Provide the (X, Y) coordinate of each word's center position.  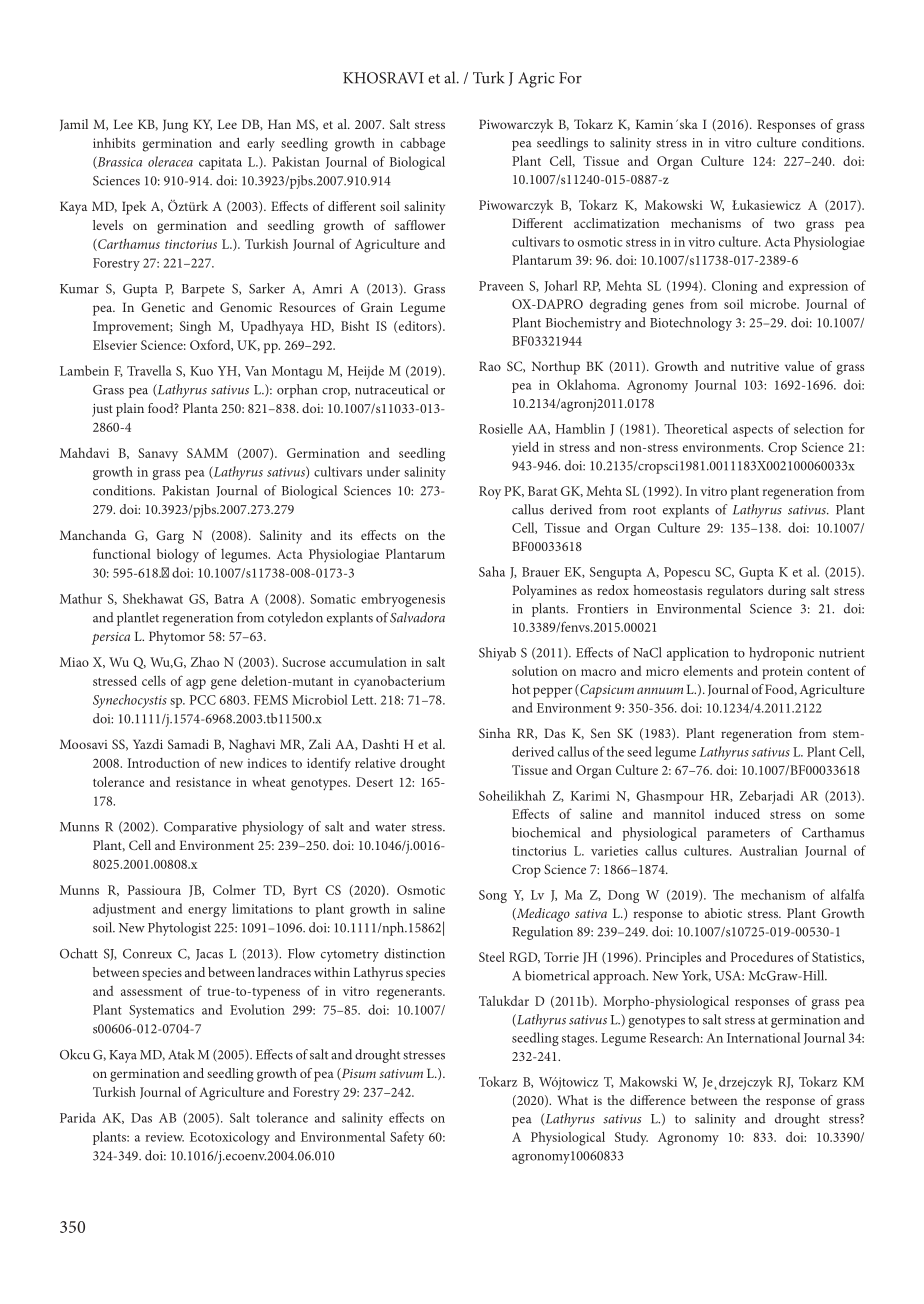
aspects (753, 431)
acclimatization (616, 223)
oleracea (170, 161)
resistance (203, 782)
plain (130, 410)
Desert (374, 782)
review (164, 1137)
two (784, 224)
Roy (490, 492)
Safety (407, 1138)
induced (737, 813)
